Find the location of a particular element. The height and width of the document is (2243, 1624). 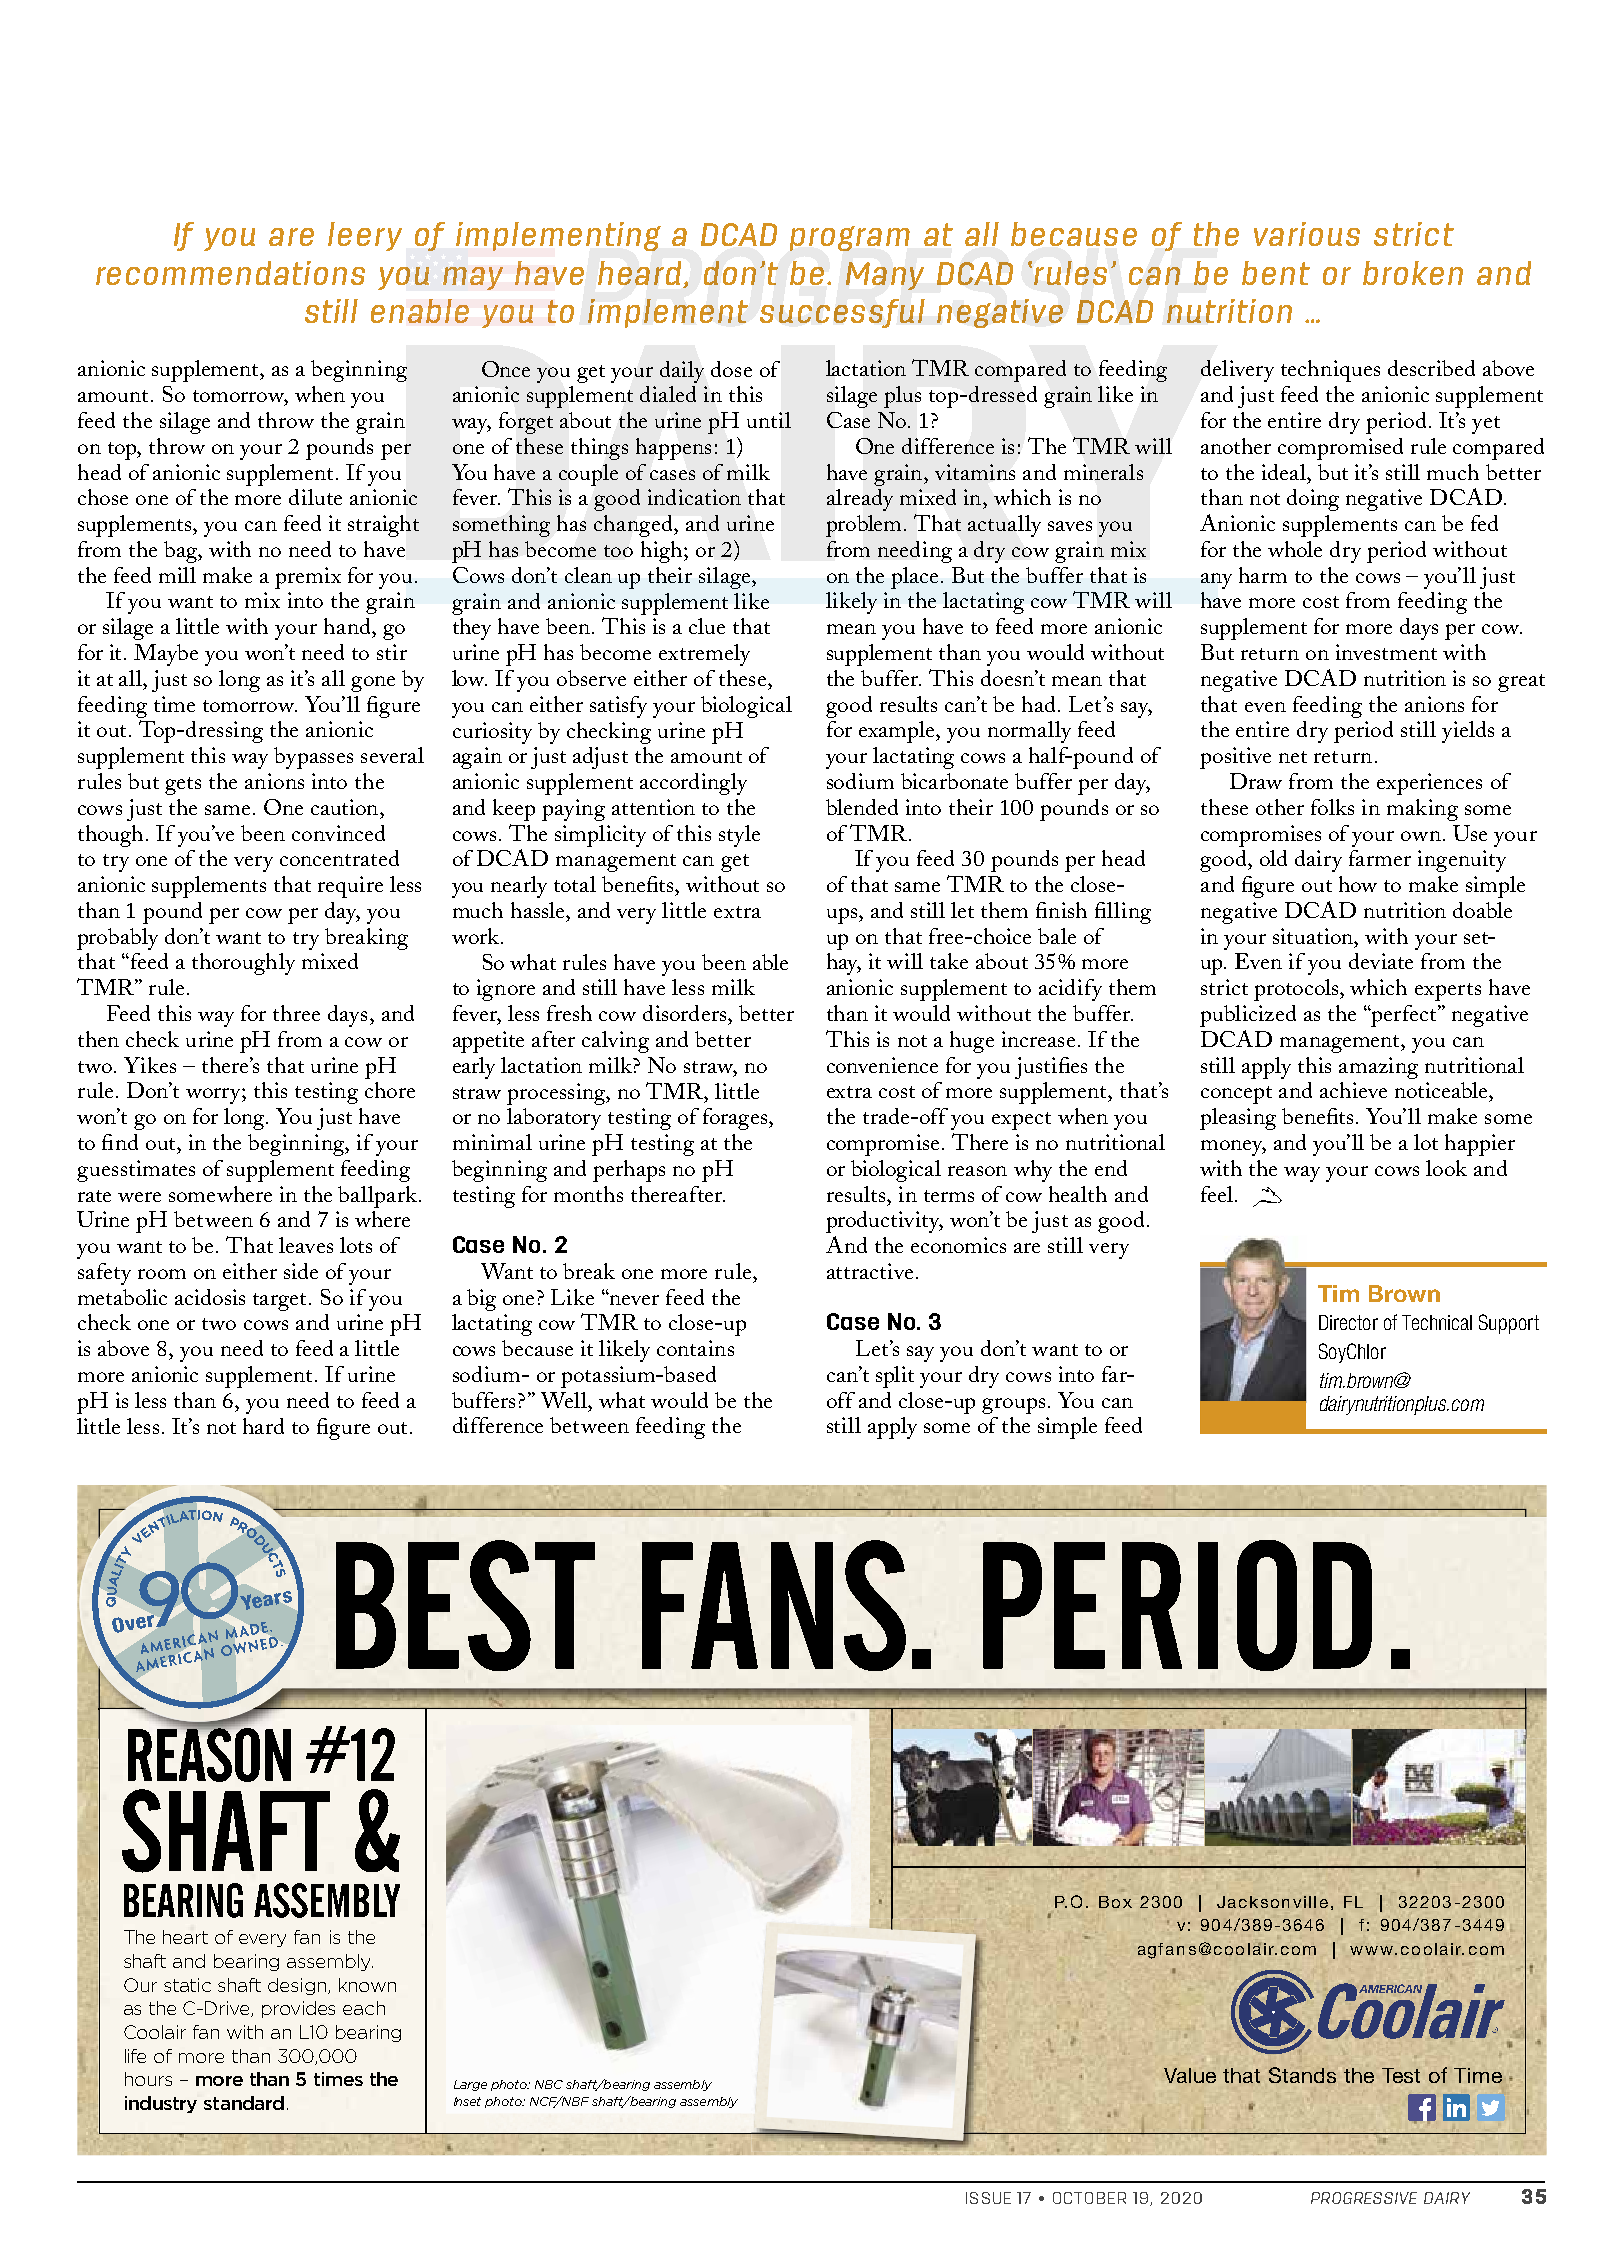

hay is located at coordinates (844, 964).
